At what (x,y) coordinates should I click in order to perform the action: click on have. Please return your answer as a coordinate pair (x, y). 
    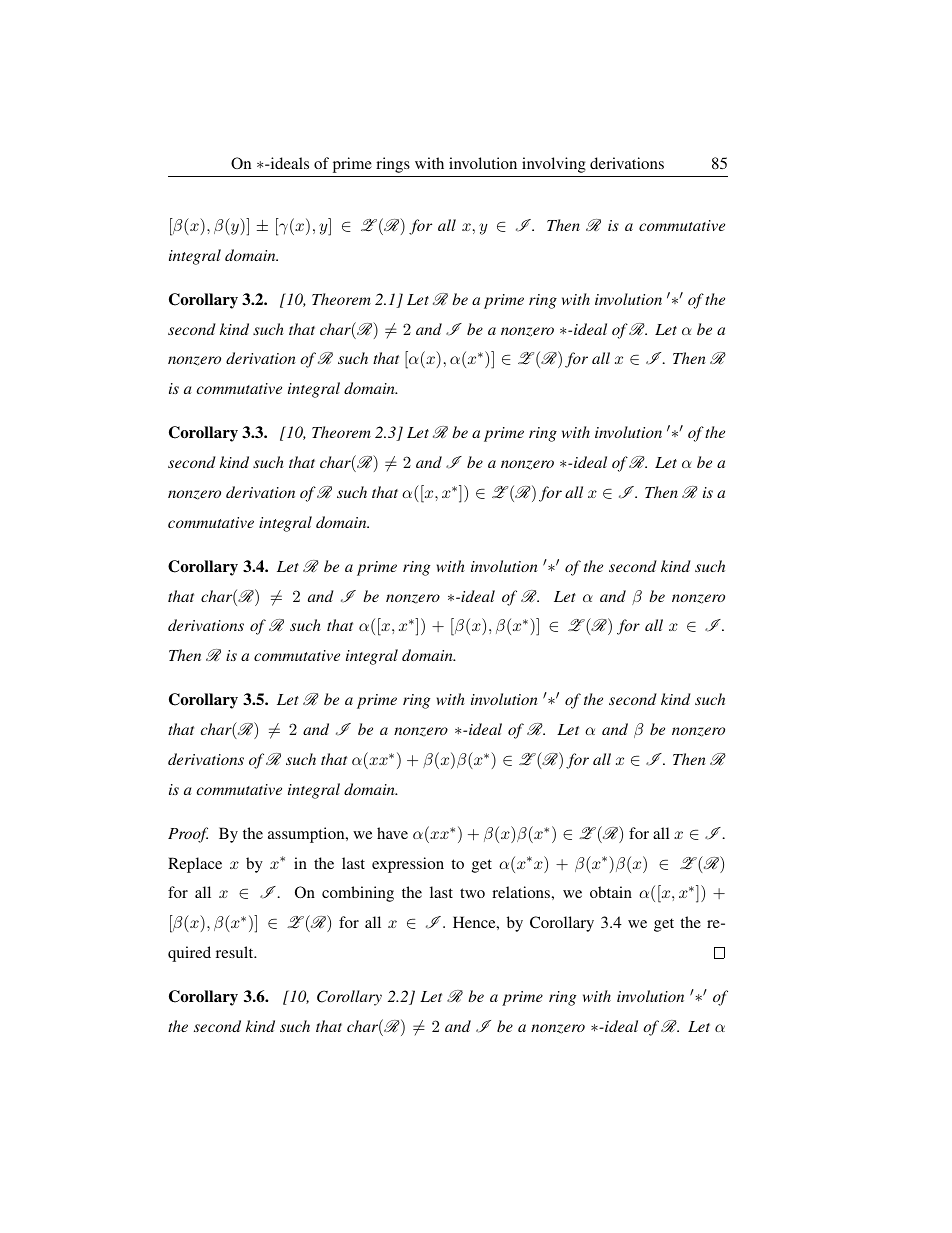
    Looking at the image, I should click on (392, 833).
